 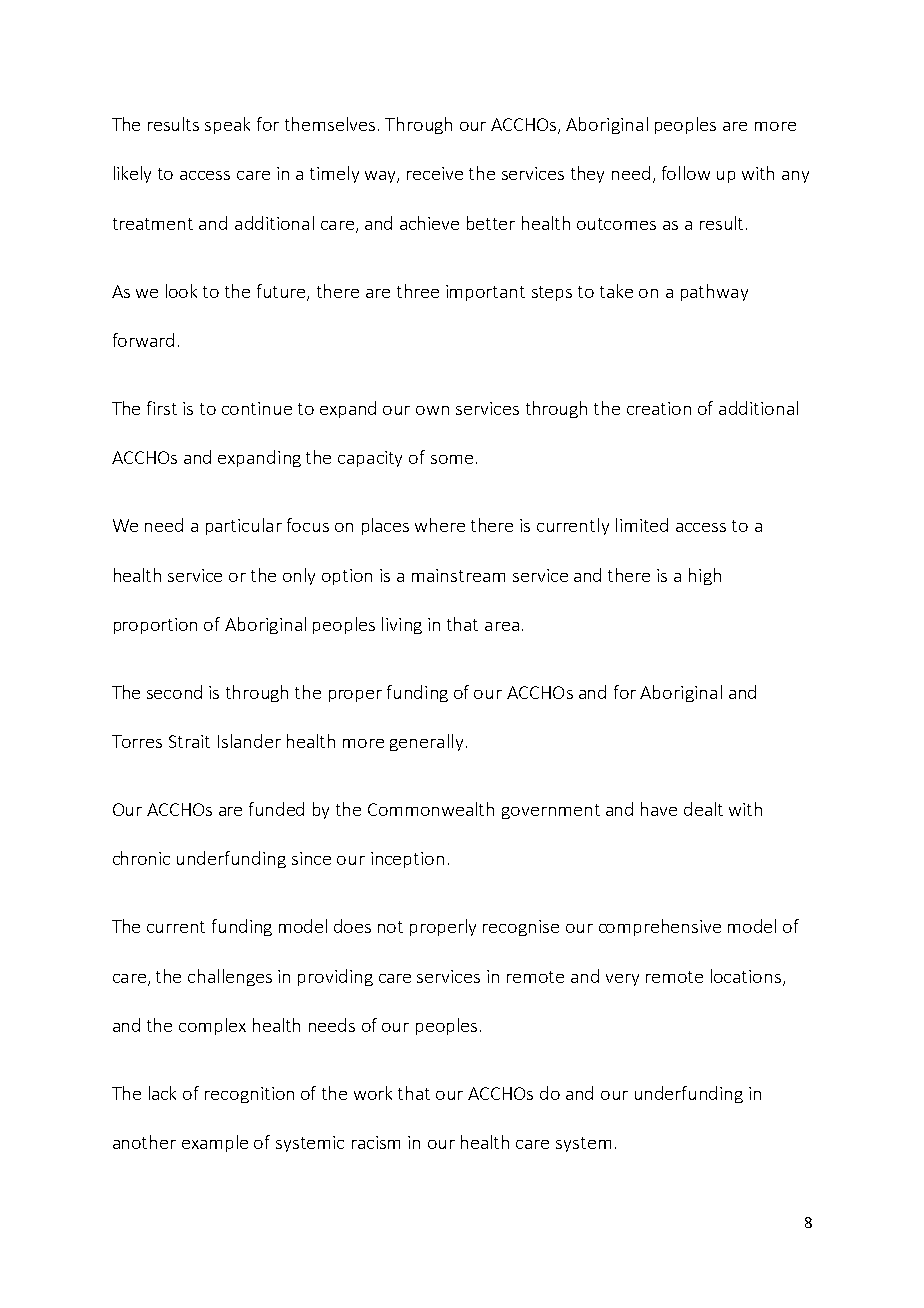 I want to click on receive, so click(x=435, y=173).
